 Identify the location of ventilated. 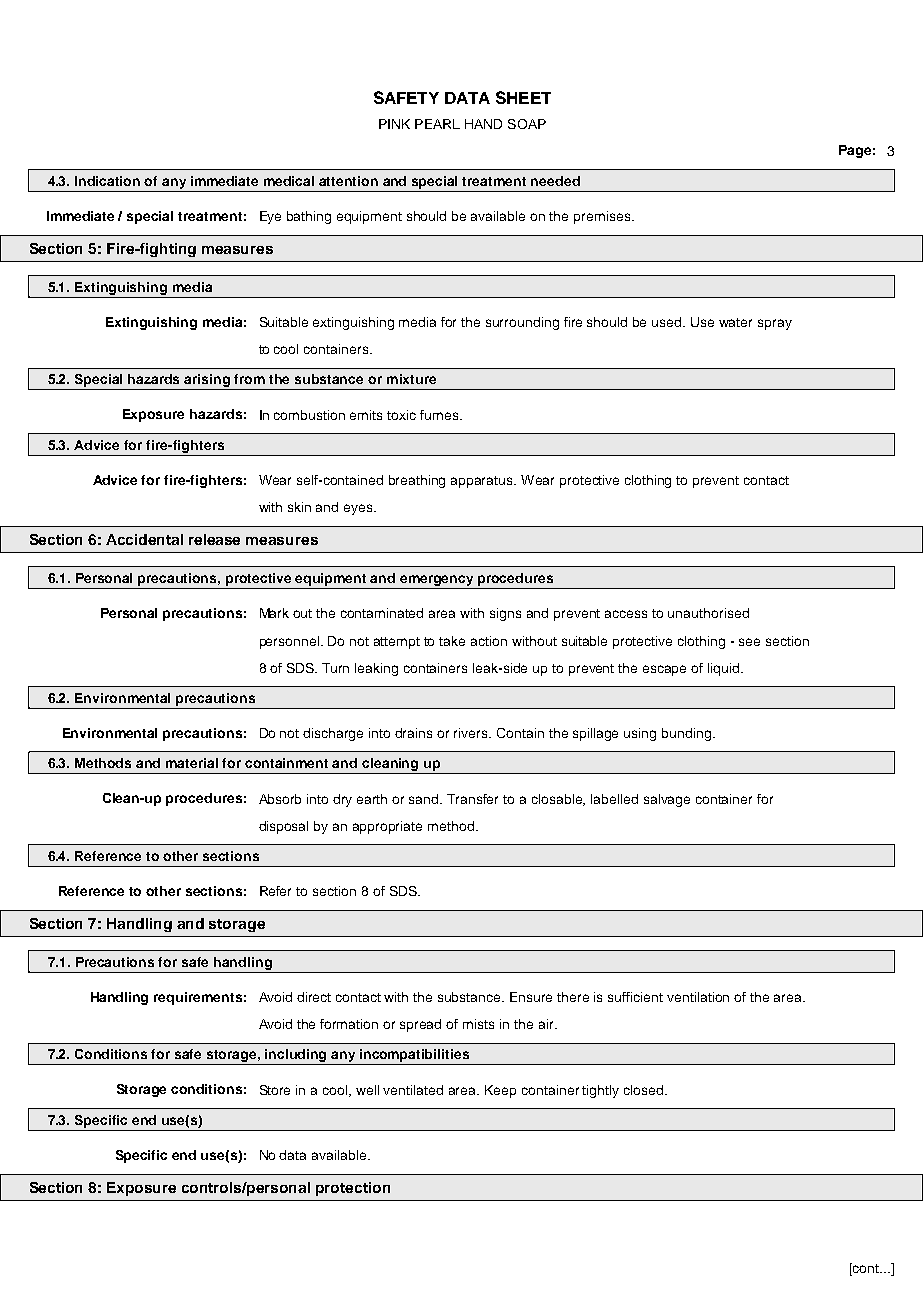
(413, 1090).
